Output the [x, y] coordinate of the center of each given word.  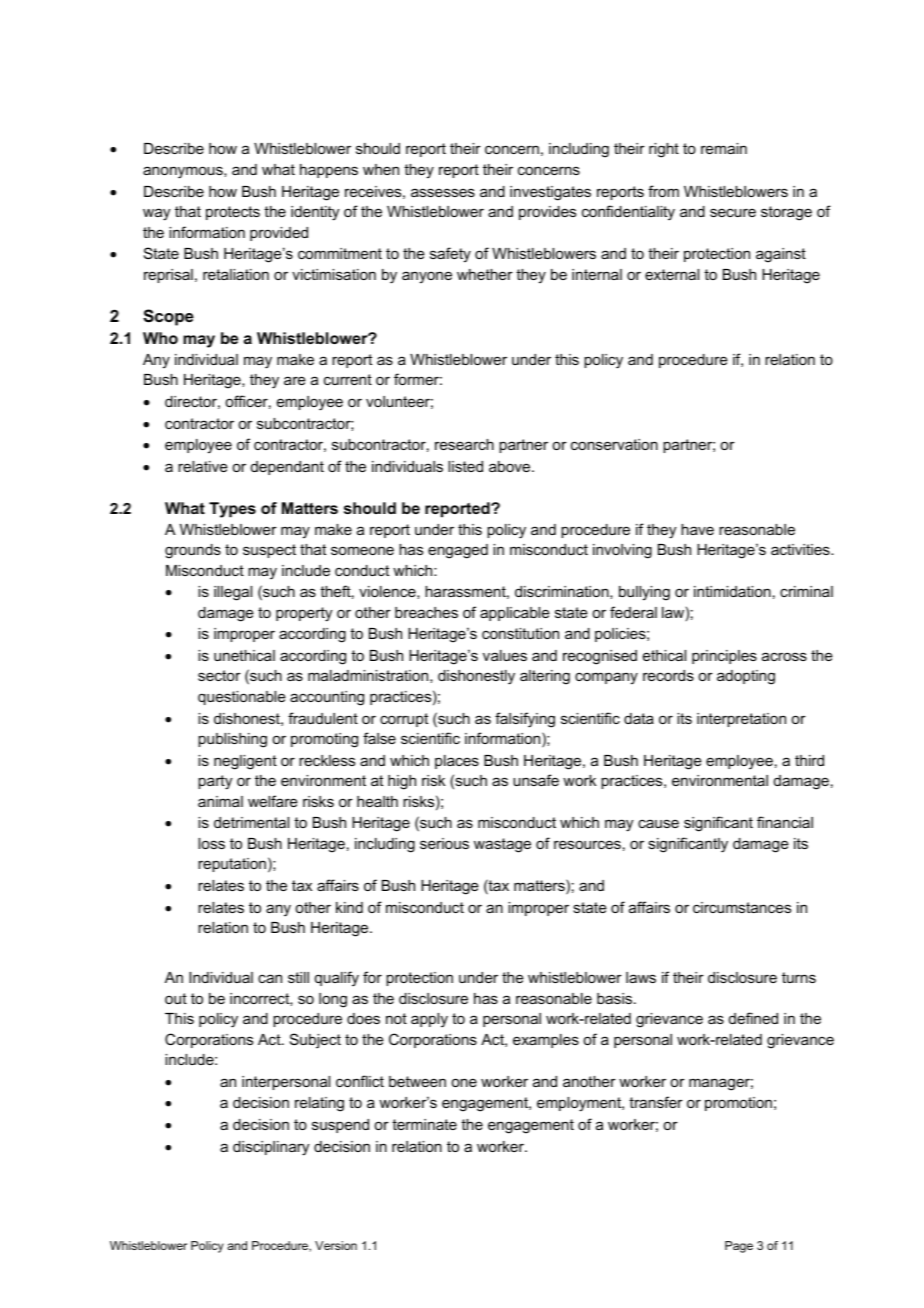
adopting [746, 677]
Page [739, 1247]
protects [233, 213]
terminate [424, 1124]
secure [733, 212]
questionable [242, 698]
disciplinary [271, 1148]
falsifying [525, 720]
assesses [443, 192]
